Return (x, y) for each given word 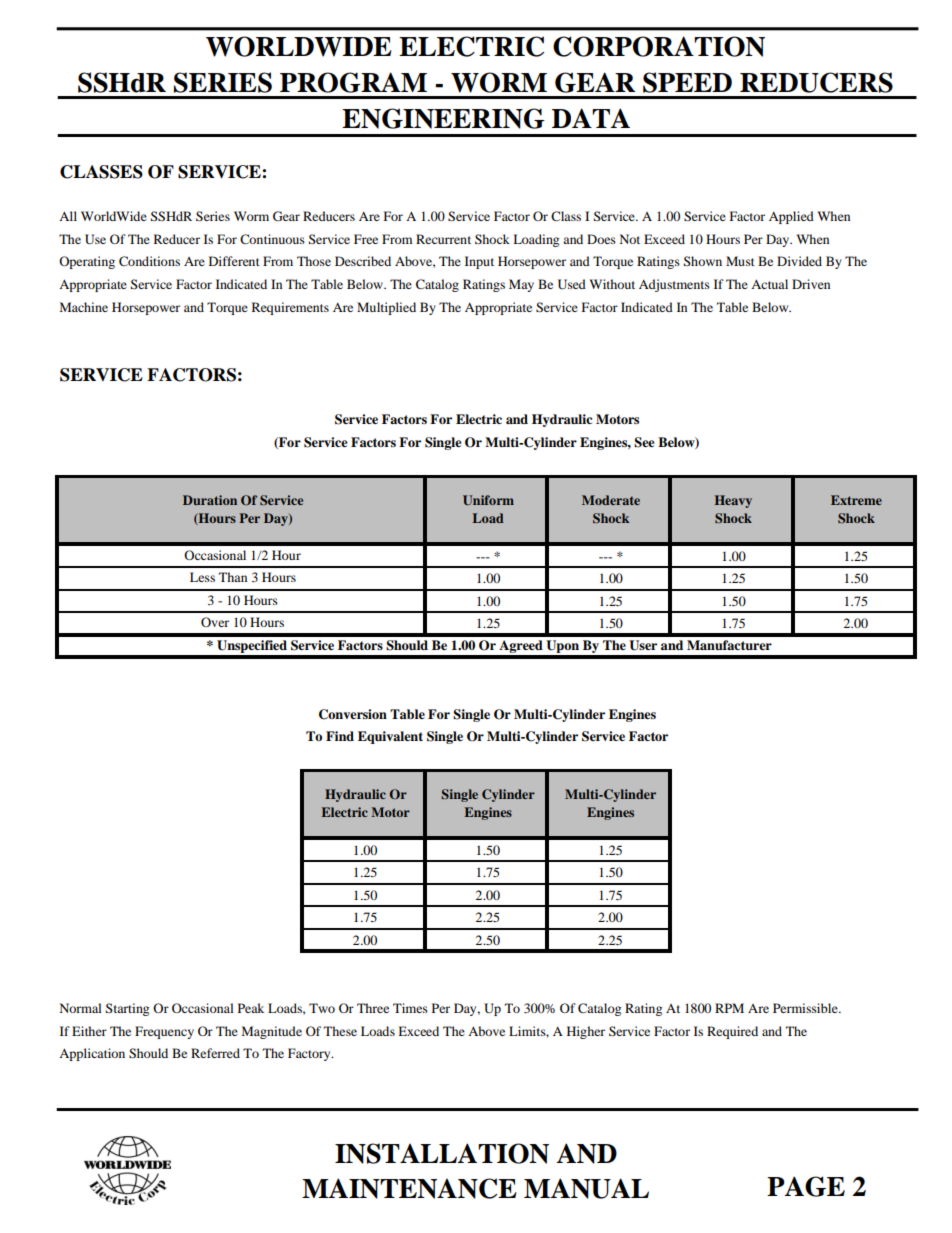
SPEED (687, 82)
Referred (215, 1053)
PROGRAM (353, 82)
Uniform (488, 500)
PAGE (806, 1186)
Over (215, 622)
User (643, 645)
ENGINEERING (443, 118)
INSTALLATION (442, 1153)
